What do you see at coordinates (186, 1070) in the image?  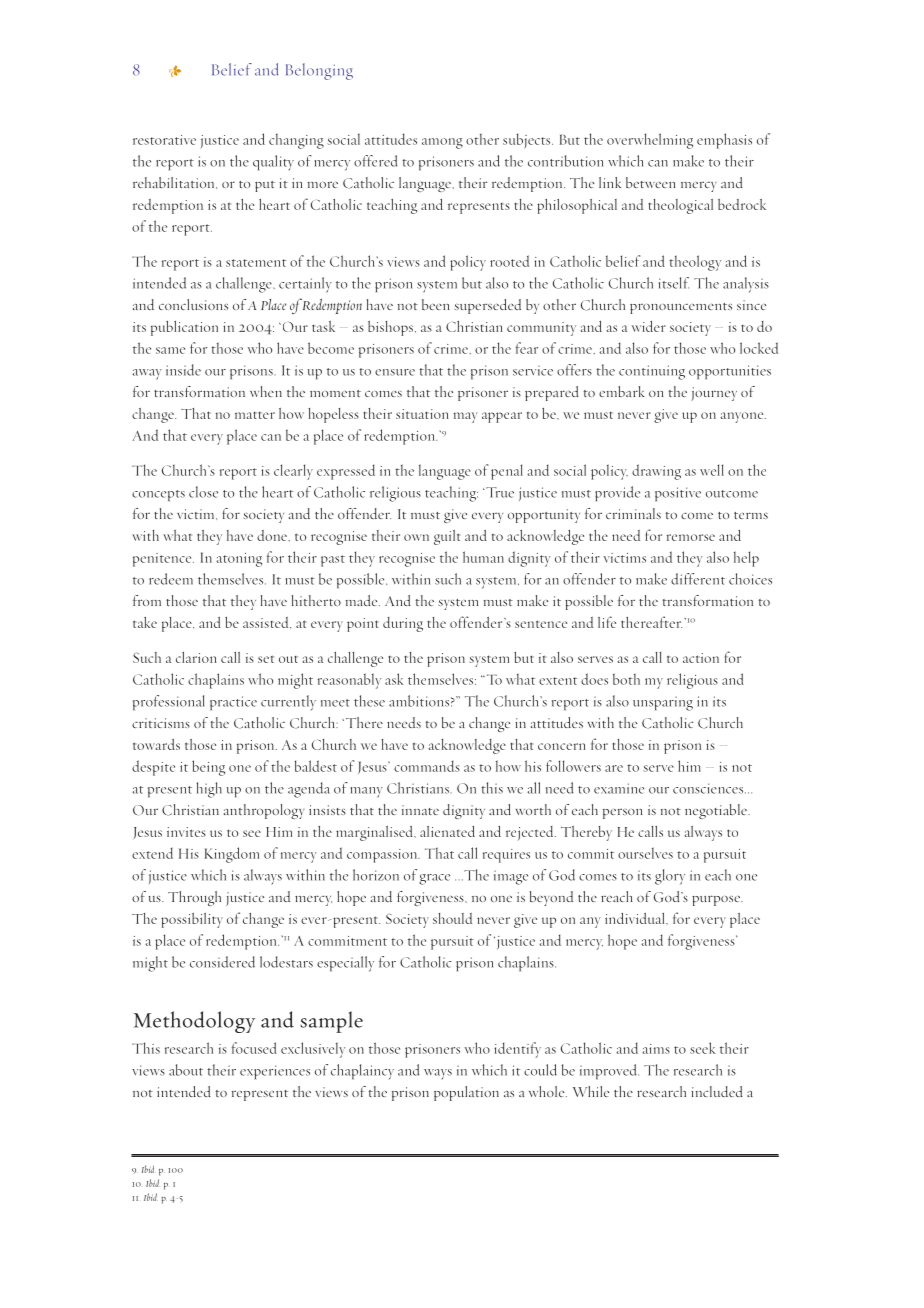 I see `about` at bounding box center [186, 1070].
